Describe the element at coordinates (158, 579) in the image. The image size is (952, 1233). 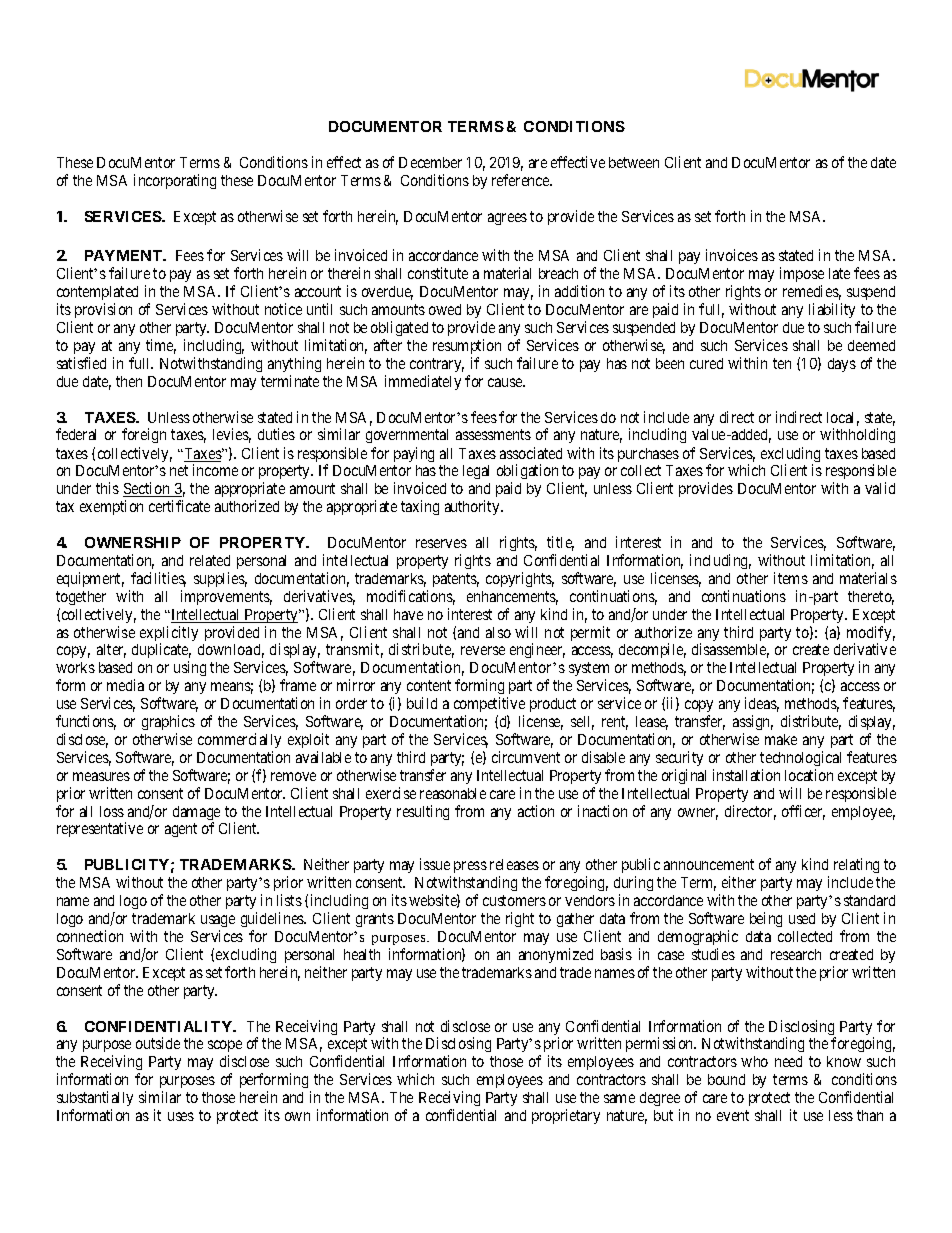
I see `facilities` at that location.
